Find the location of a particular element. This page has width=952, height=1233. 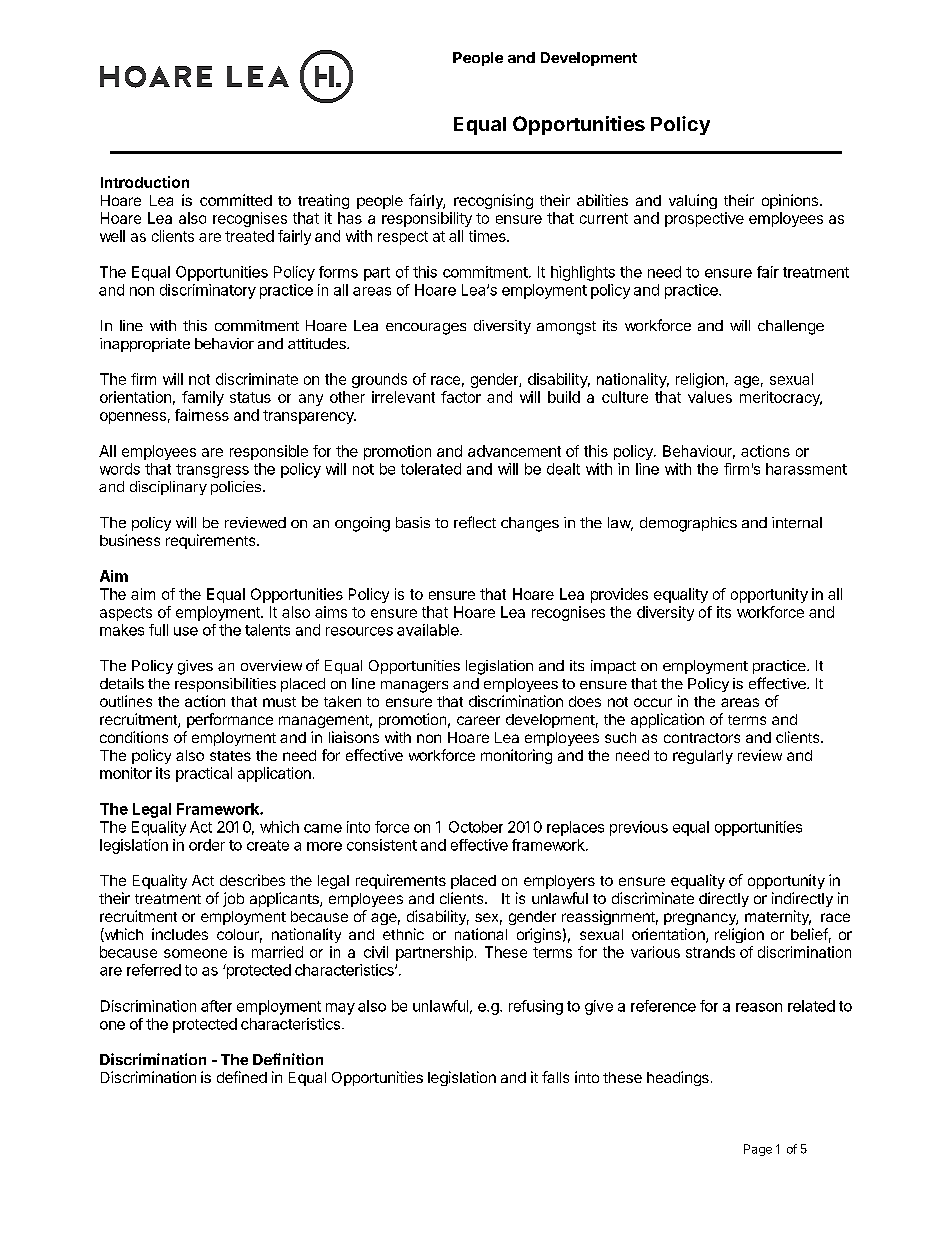

ethnic is located at coordinates (403, 934).
